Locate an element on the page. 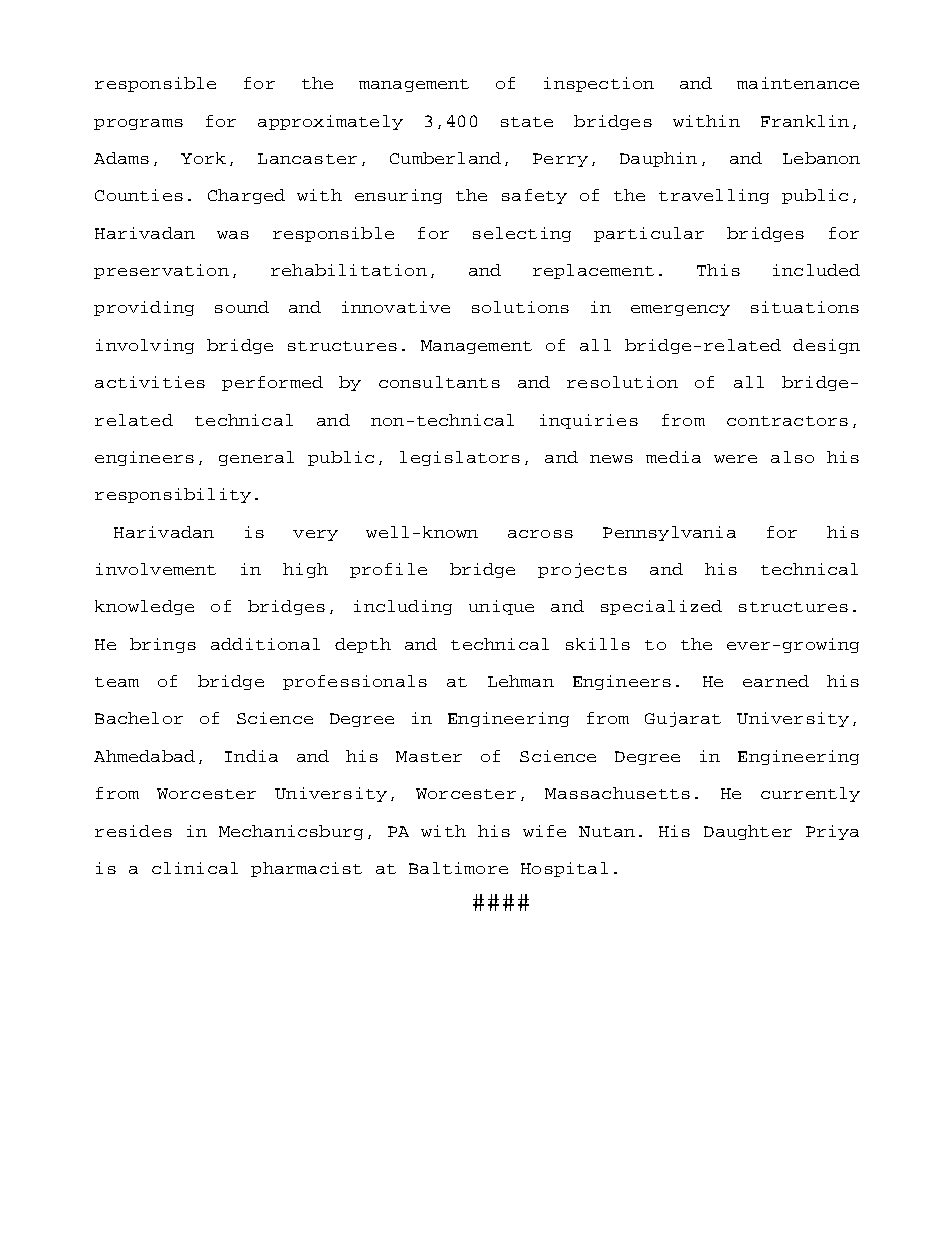 The height and width of the image is (1233, 952). Franklin is located at coordinates (805, 121).
